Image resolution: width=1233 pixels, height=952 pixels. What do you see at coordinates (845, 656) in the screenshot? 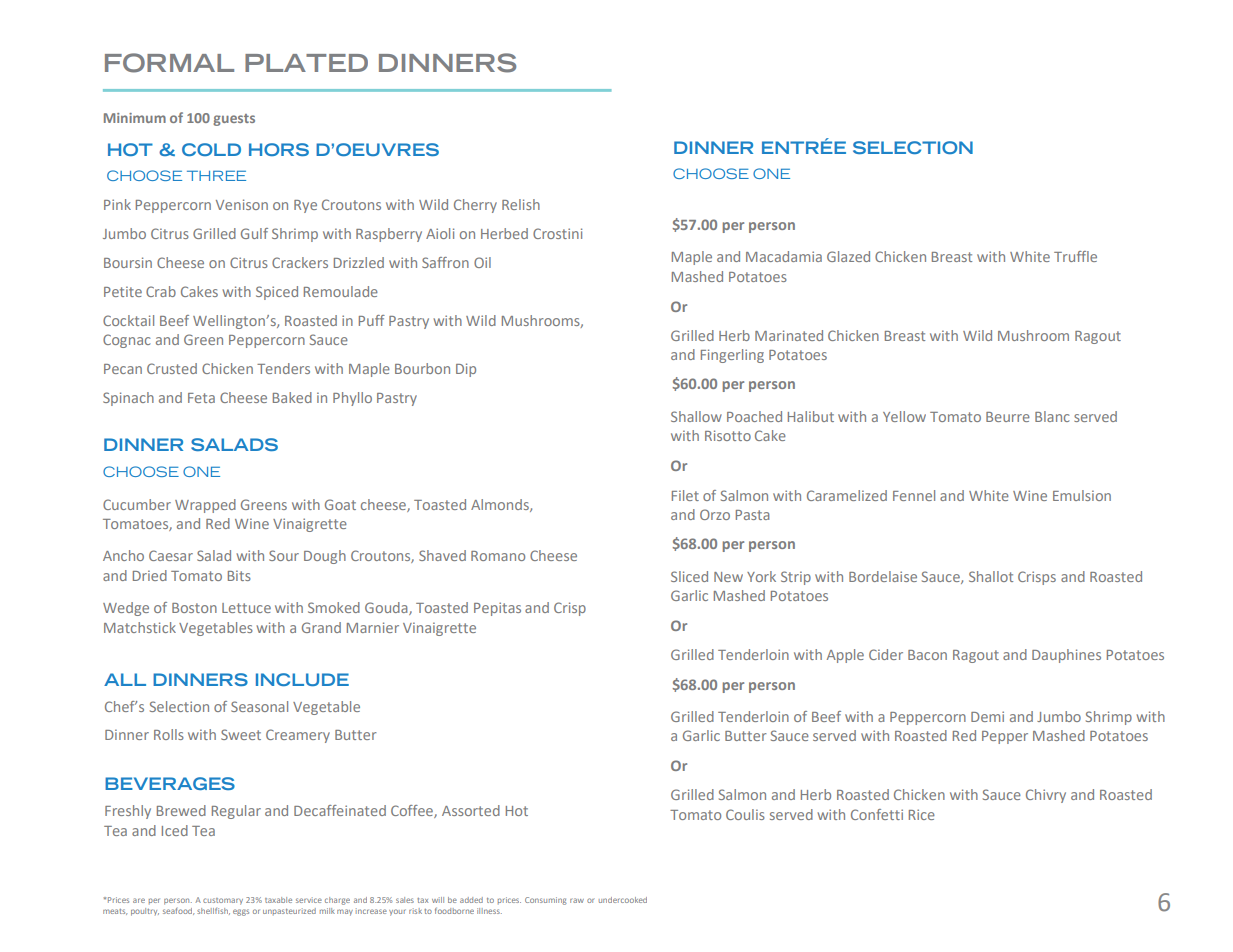
I see `Apple` at bounding box center [845, 656].
